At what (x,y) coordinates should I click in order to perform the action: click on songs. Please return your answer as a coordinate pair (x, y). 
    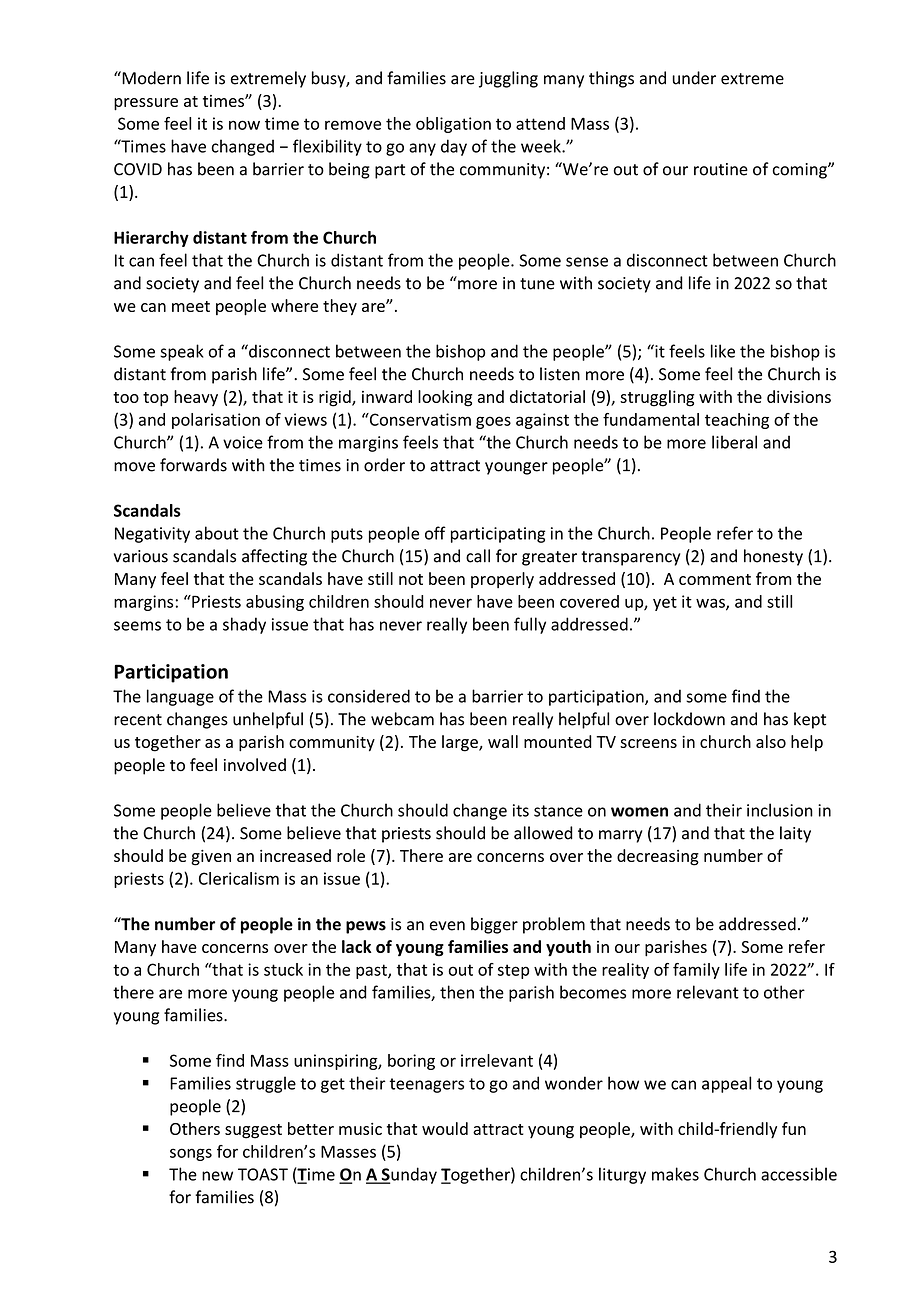
    Looking at the image, I should click on (191, 1154).
